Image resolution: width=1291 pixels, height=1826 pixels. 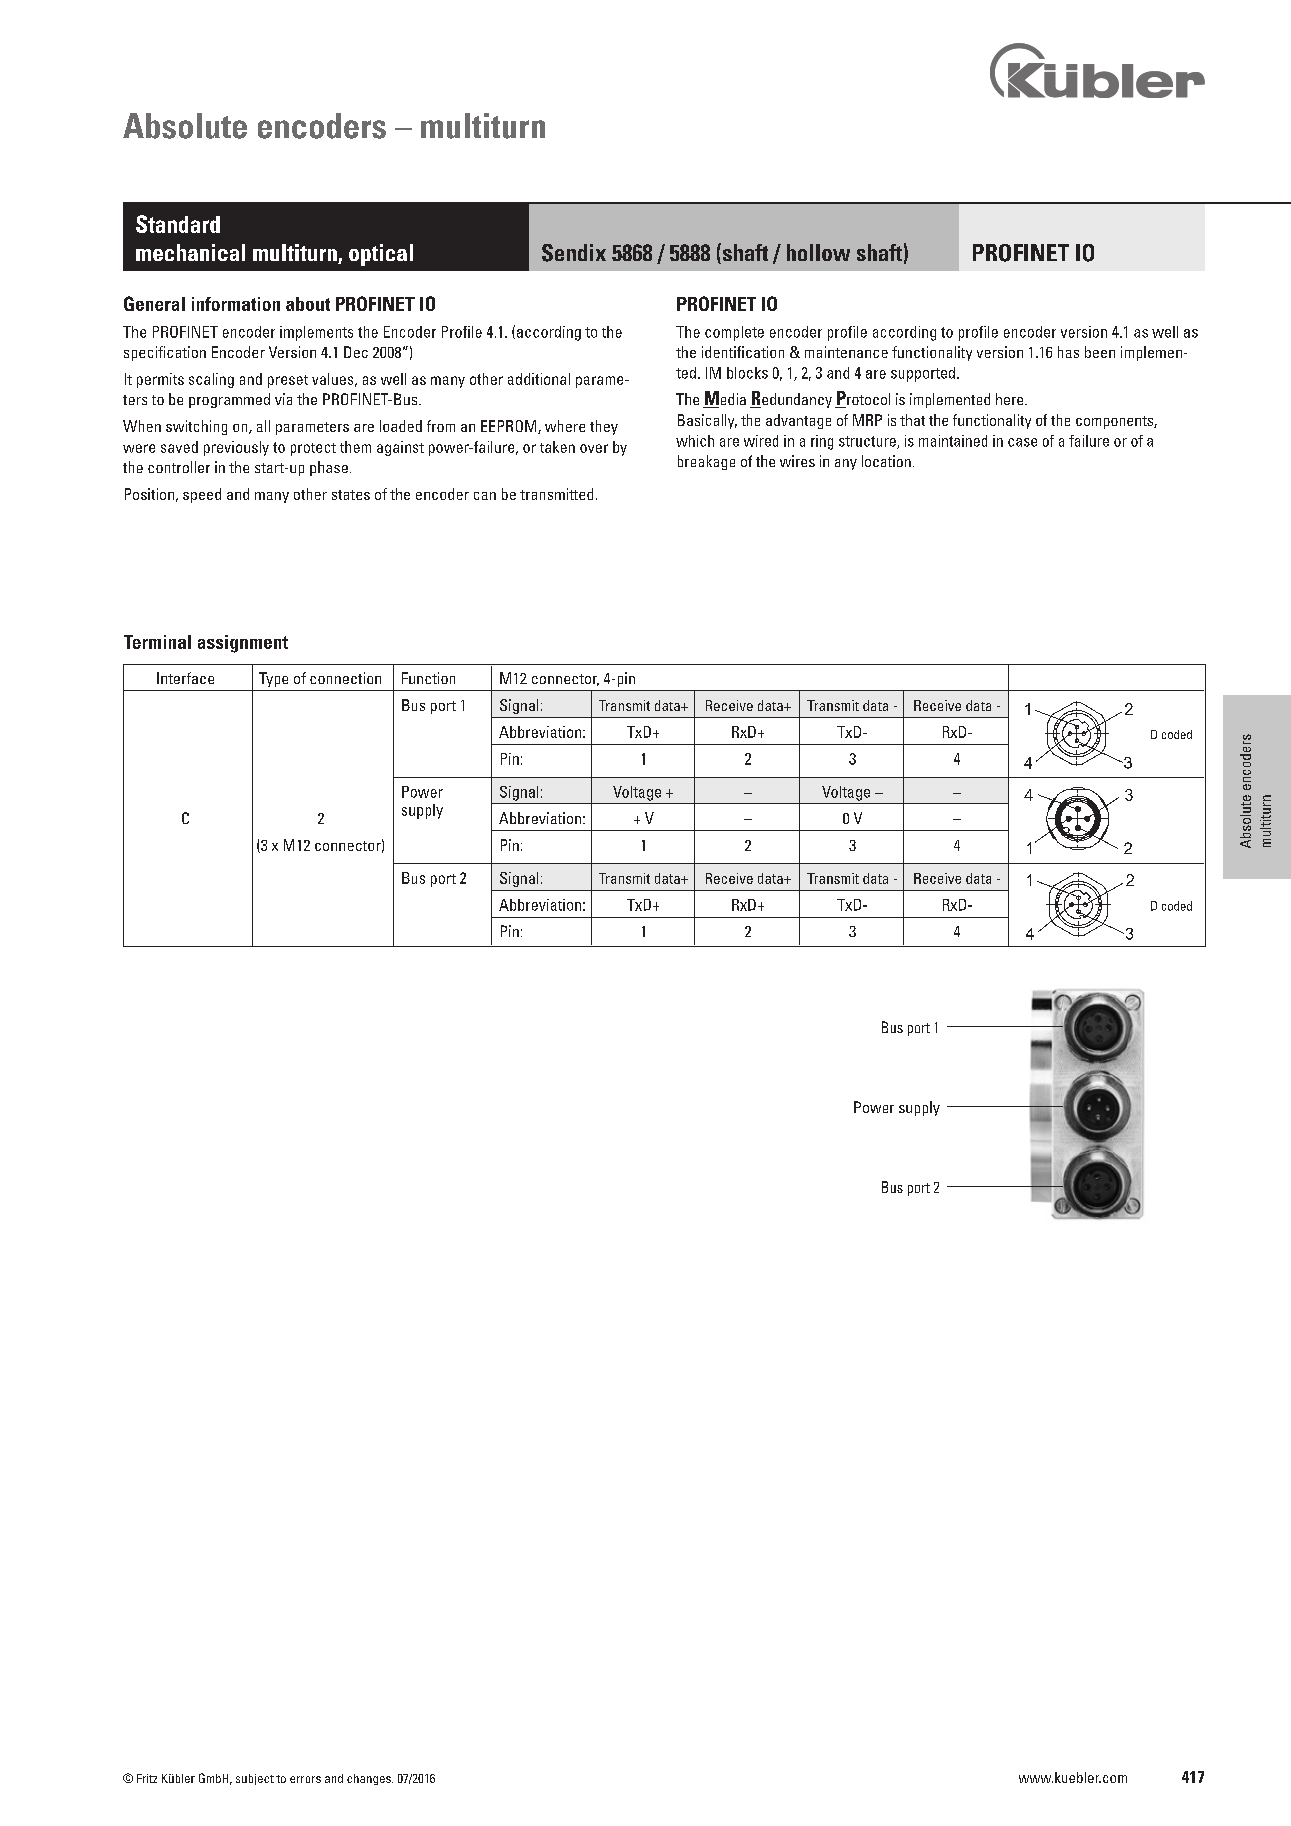 What do you see at coordinates (305, 1779) in the screenshot?
I see `errors` at bounding box center [305, 1779].
